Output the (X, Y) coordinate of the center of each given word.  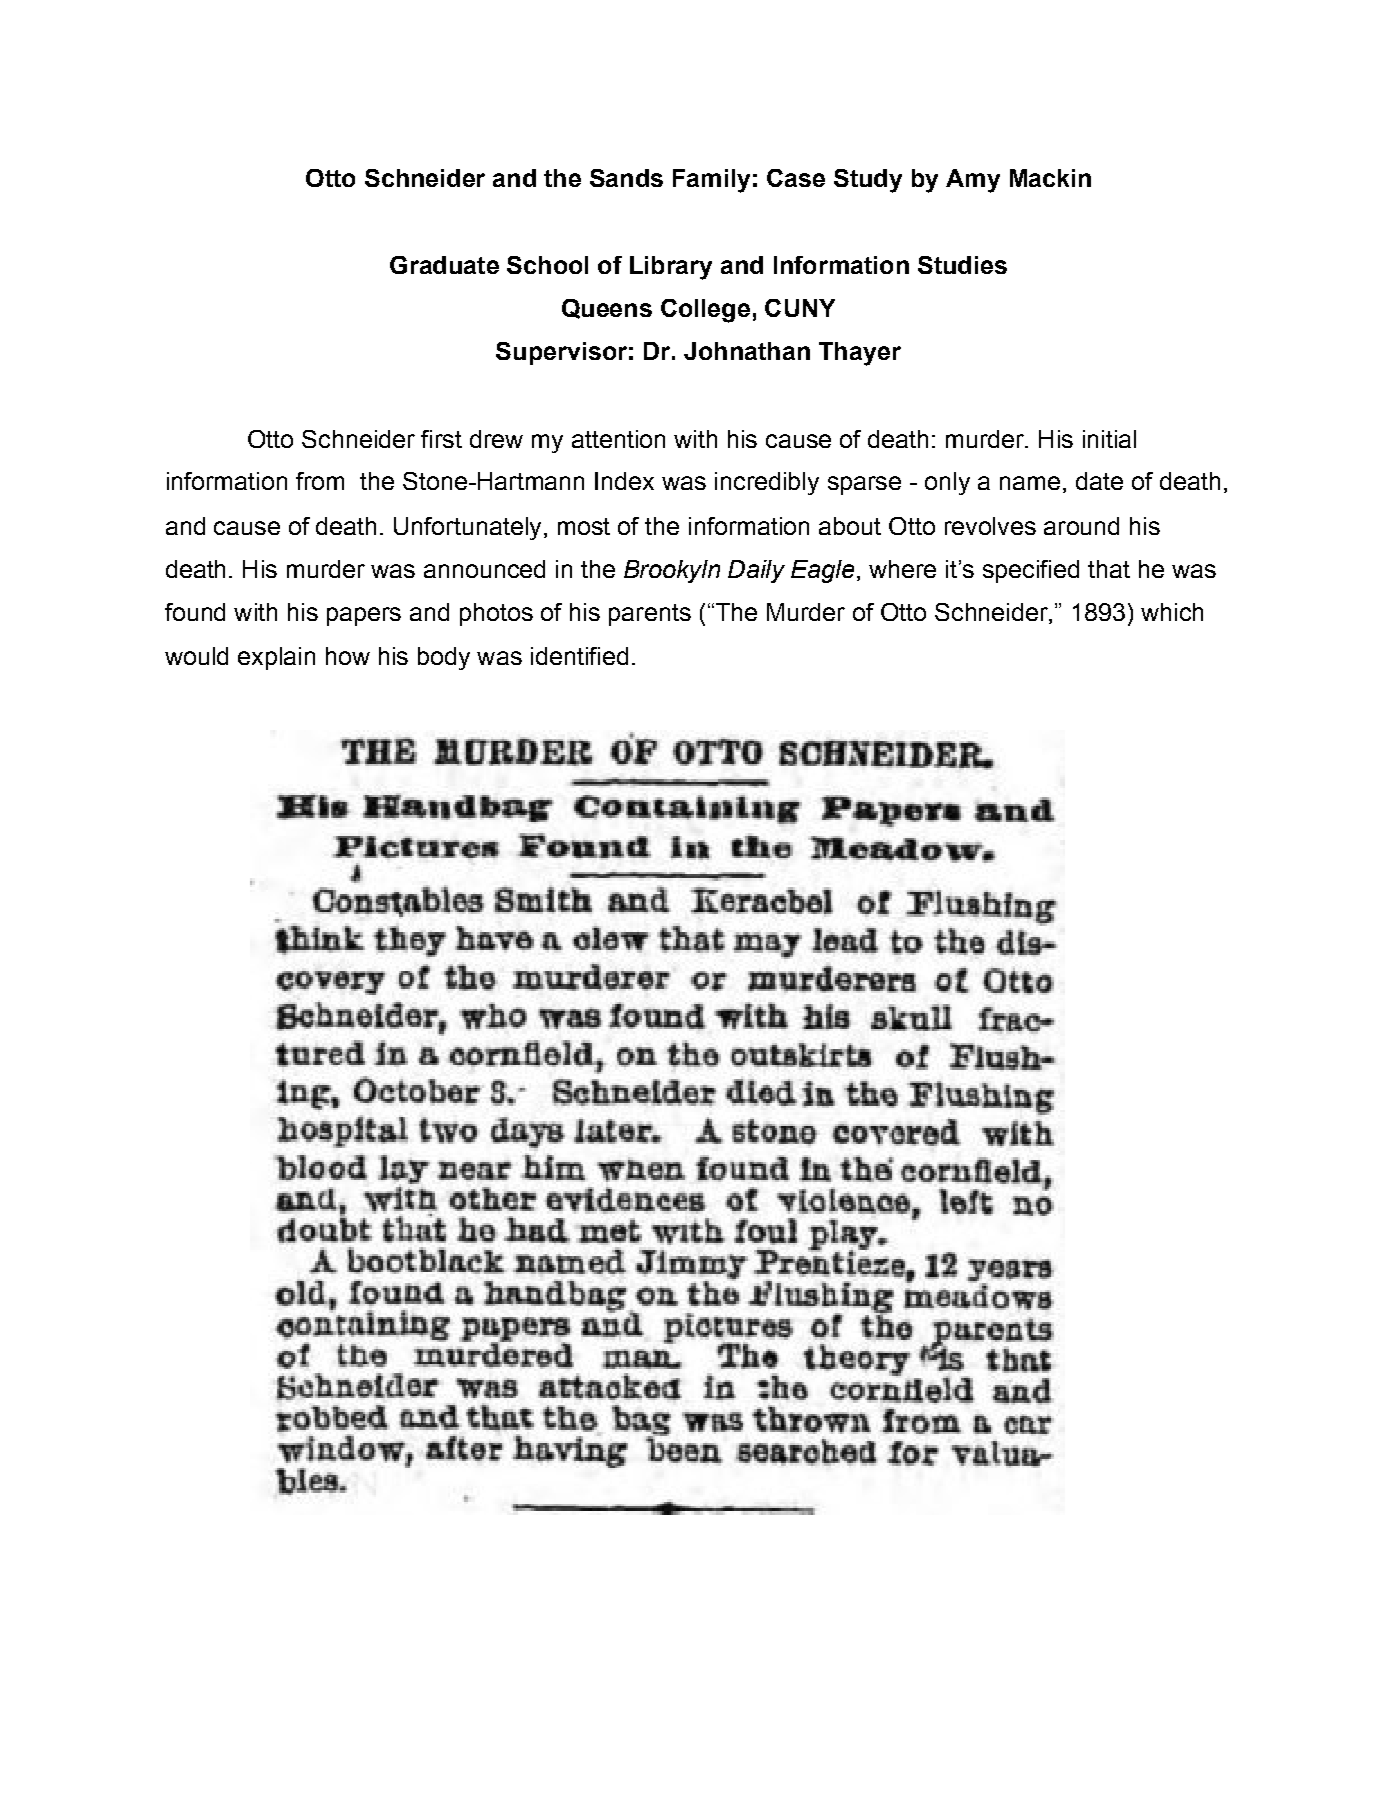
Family (711, 181)
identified (579, 656)
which (1172, 612)
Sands (626, 178)
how (348, 656)
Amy (973, 181)
